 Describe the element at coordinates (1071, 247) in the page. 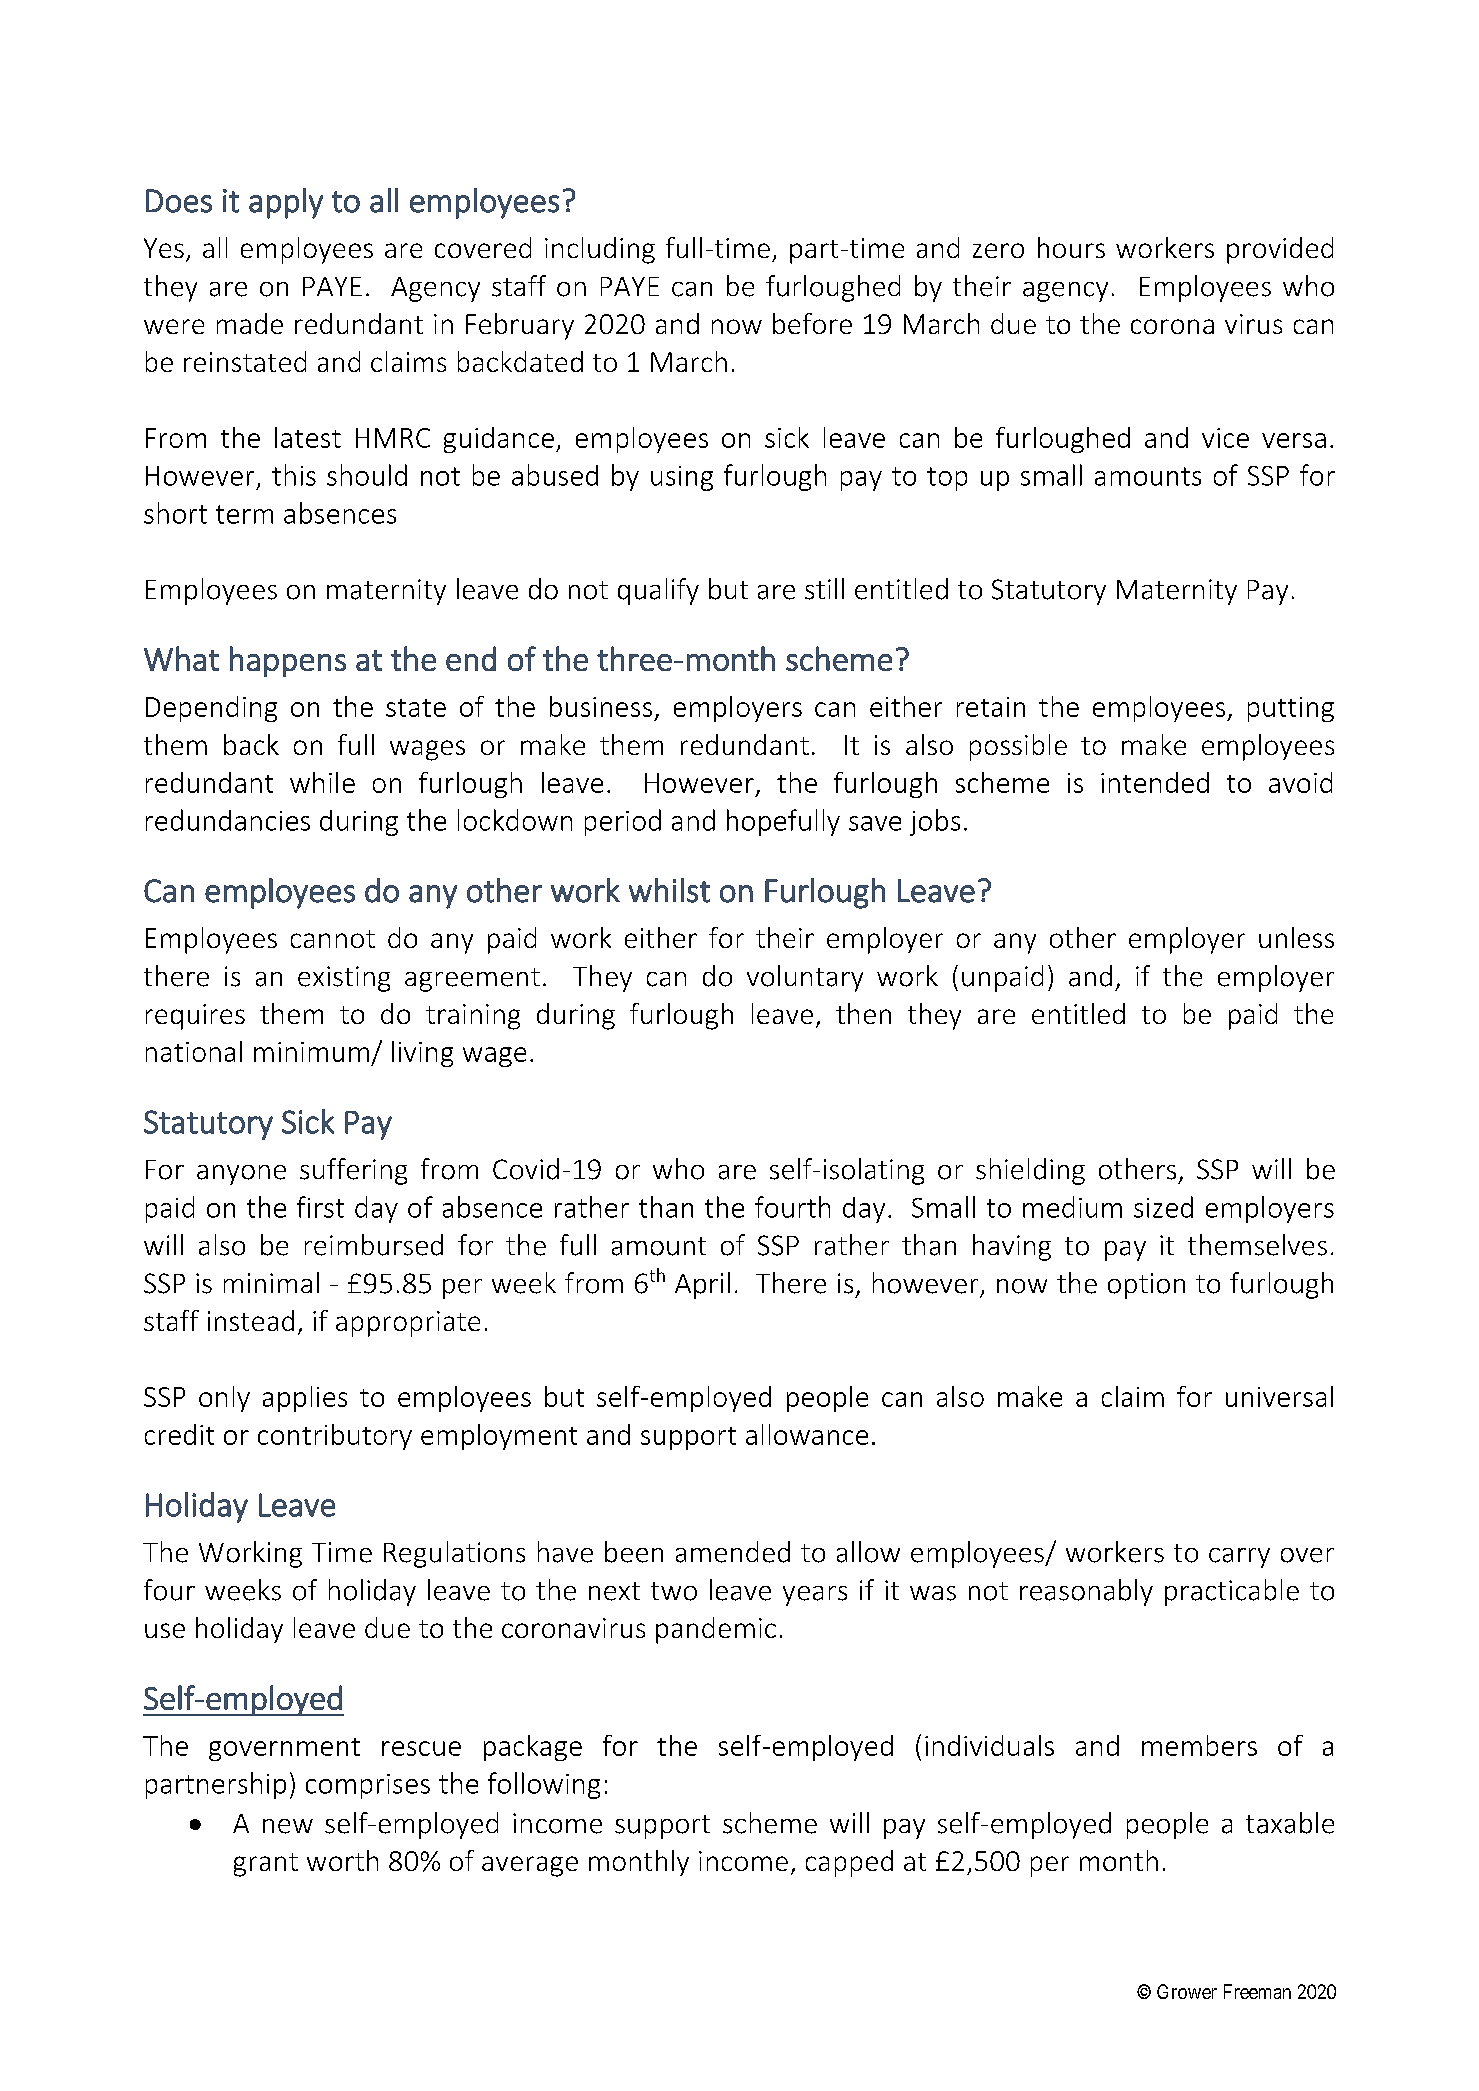

I see `hours` at that location.
